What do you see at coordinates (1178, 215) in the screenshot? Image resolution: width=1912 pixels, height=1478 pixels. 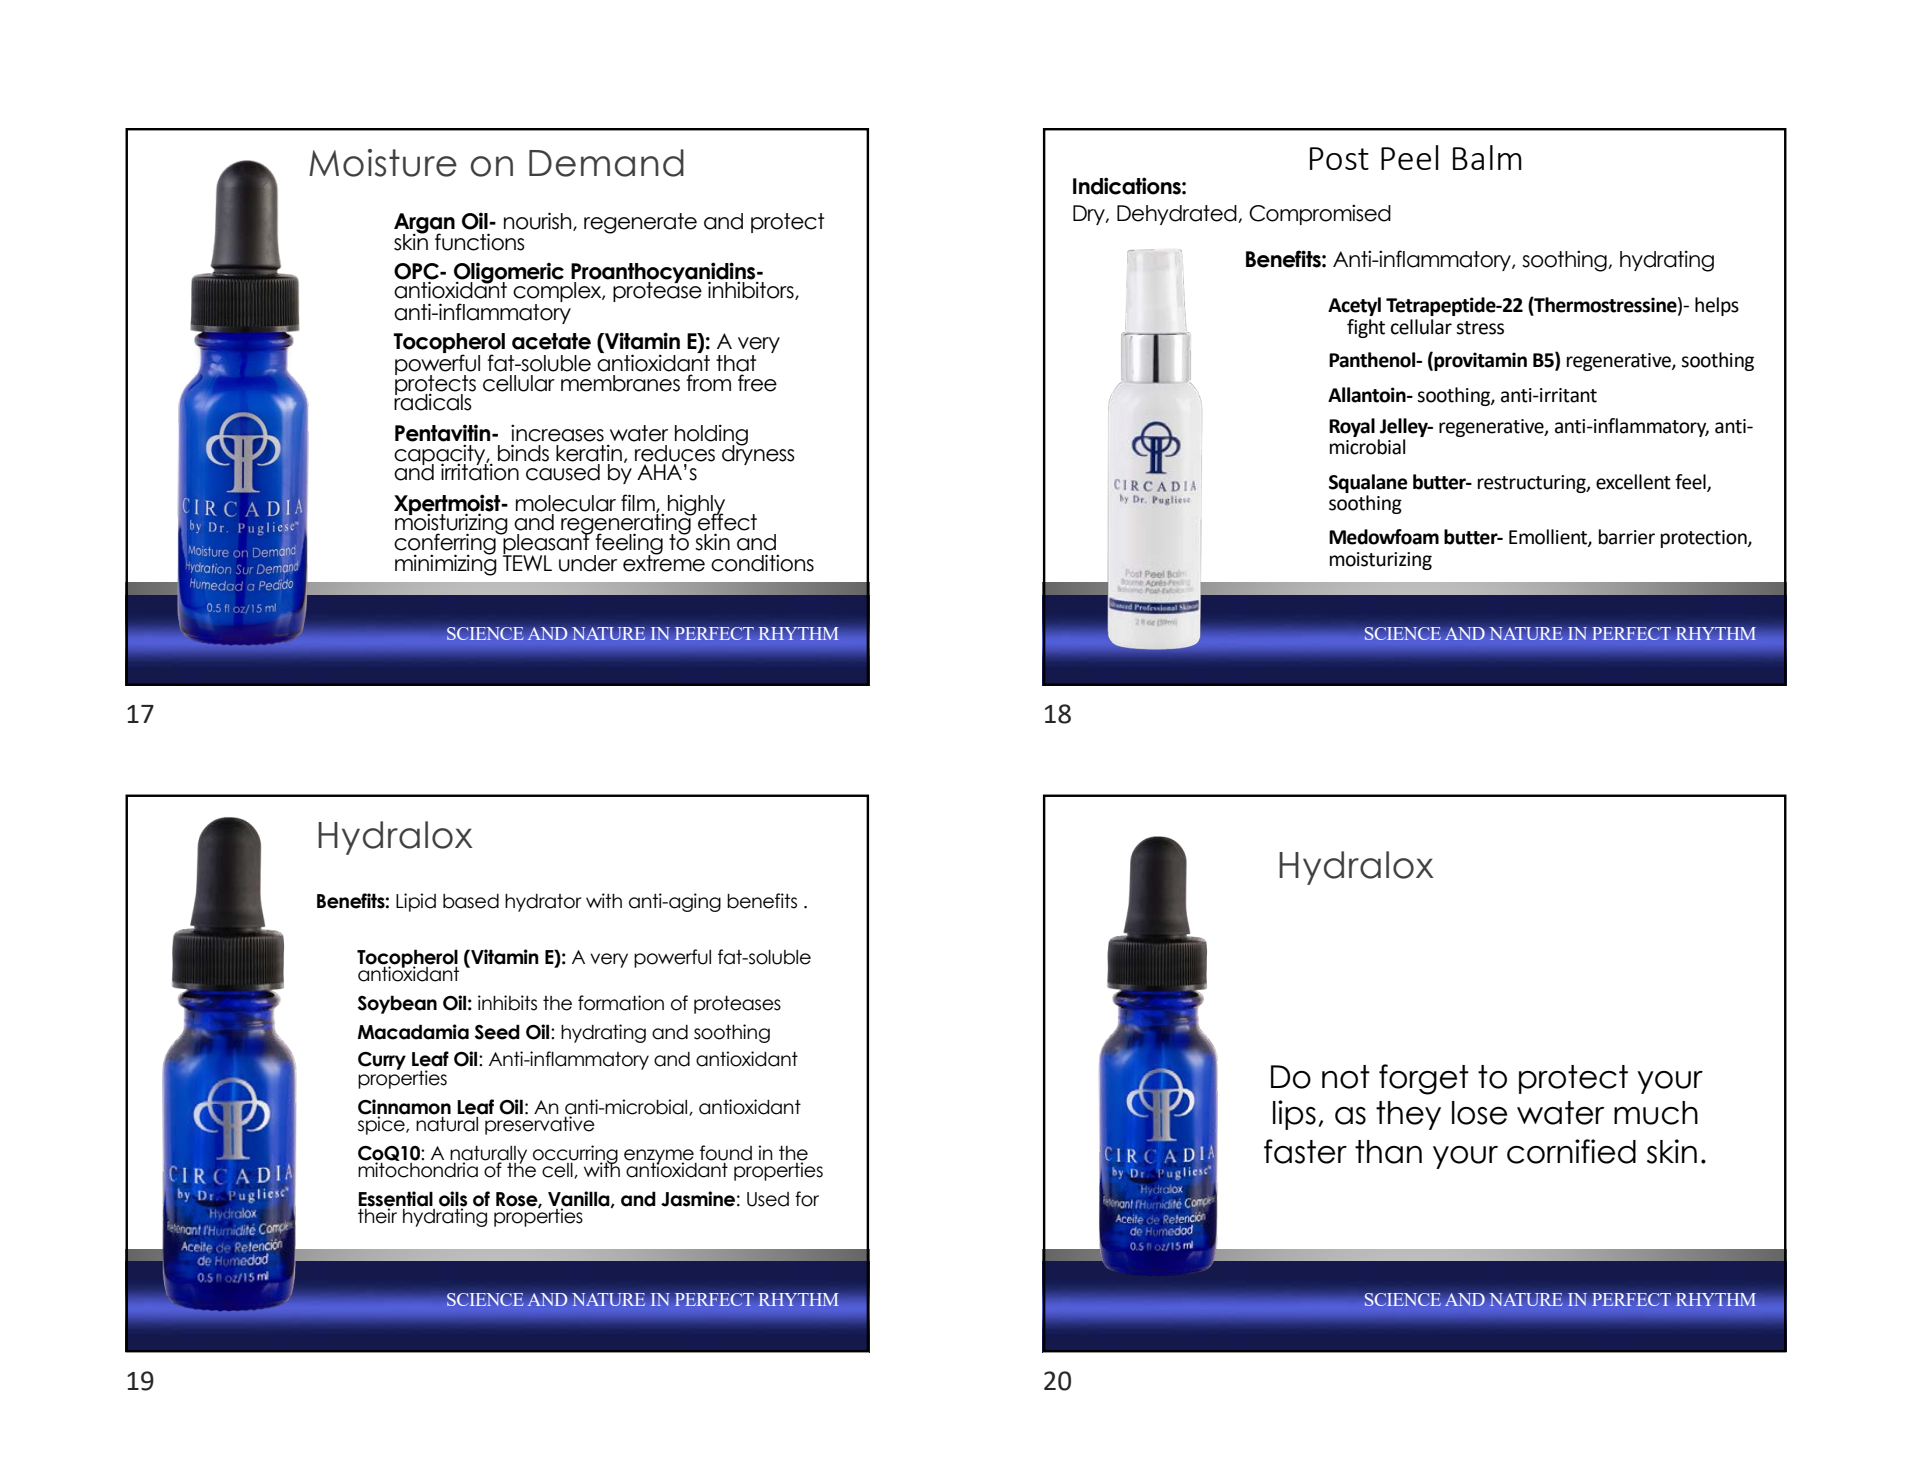 I see `Dehydrated` at bounding box center [1178, 215].
